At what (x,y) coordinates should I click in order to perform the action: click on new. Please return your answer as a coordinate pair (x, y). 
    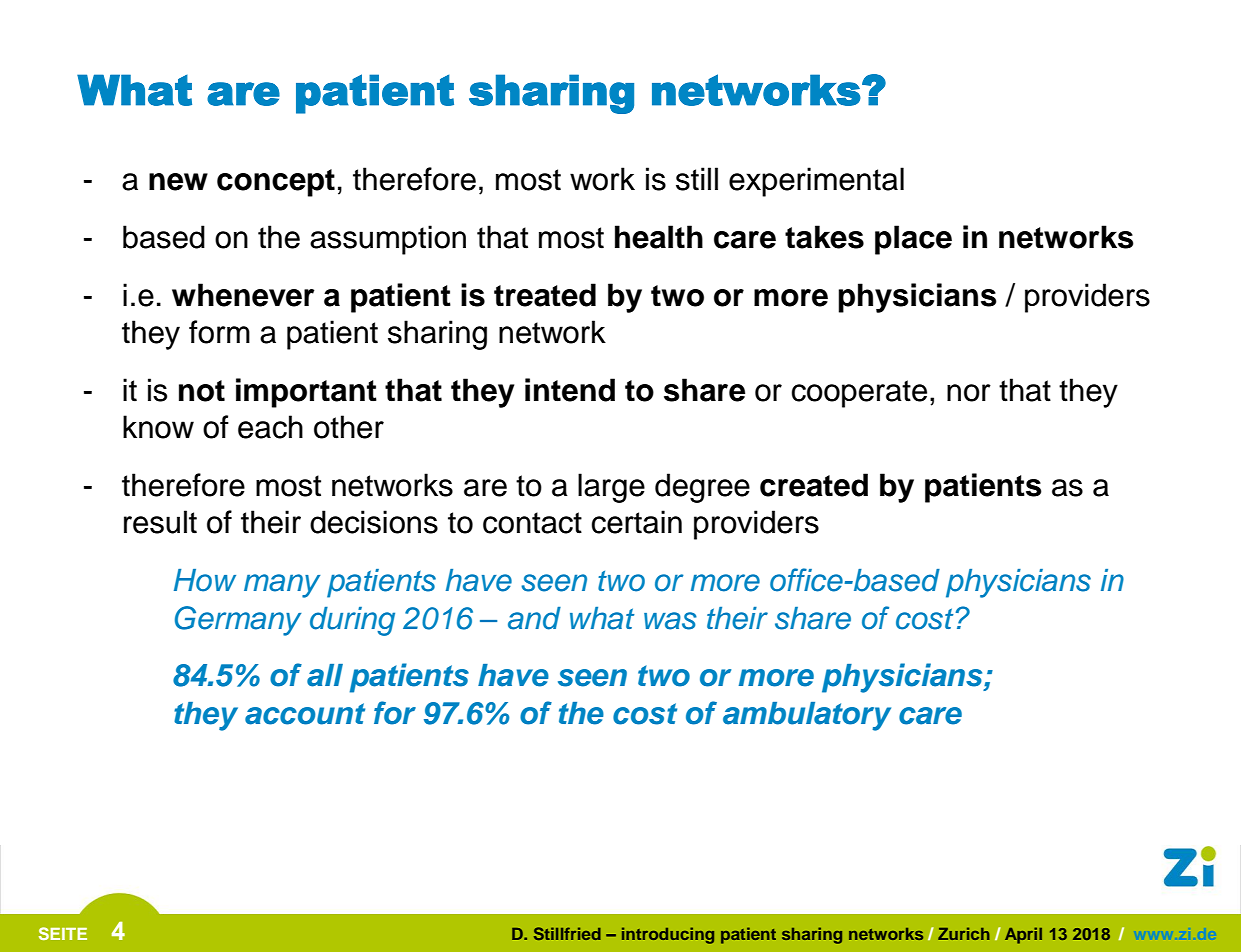
    Looking at the image, I should click on (178, 182).
